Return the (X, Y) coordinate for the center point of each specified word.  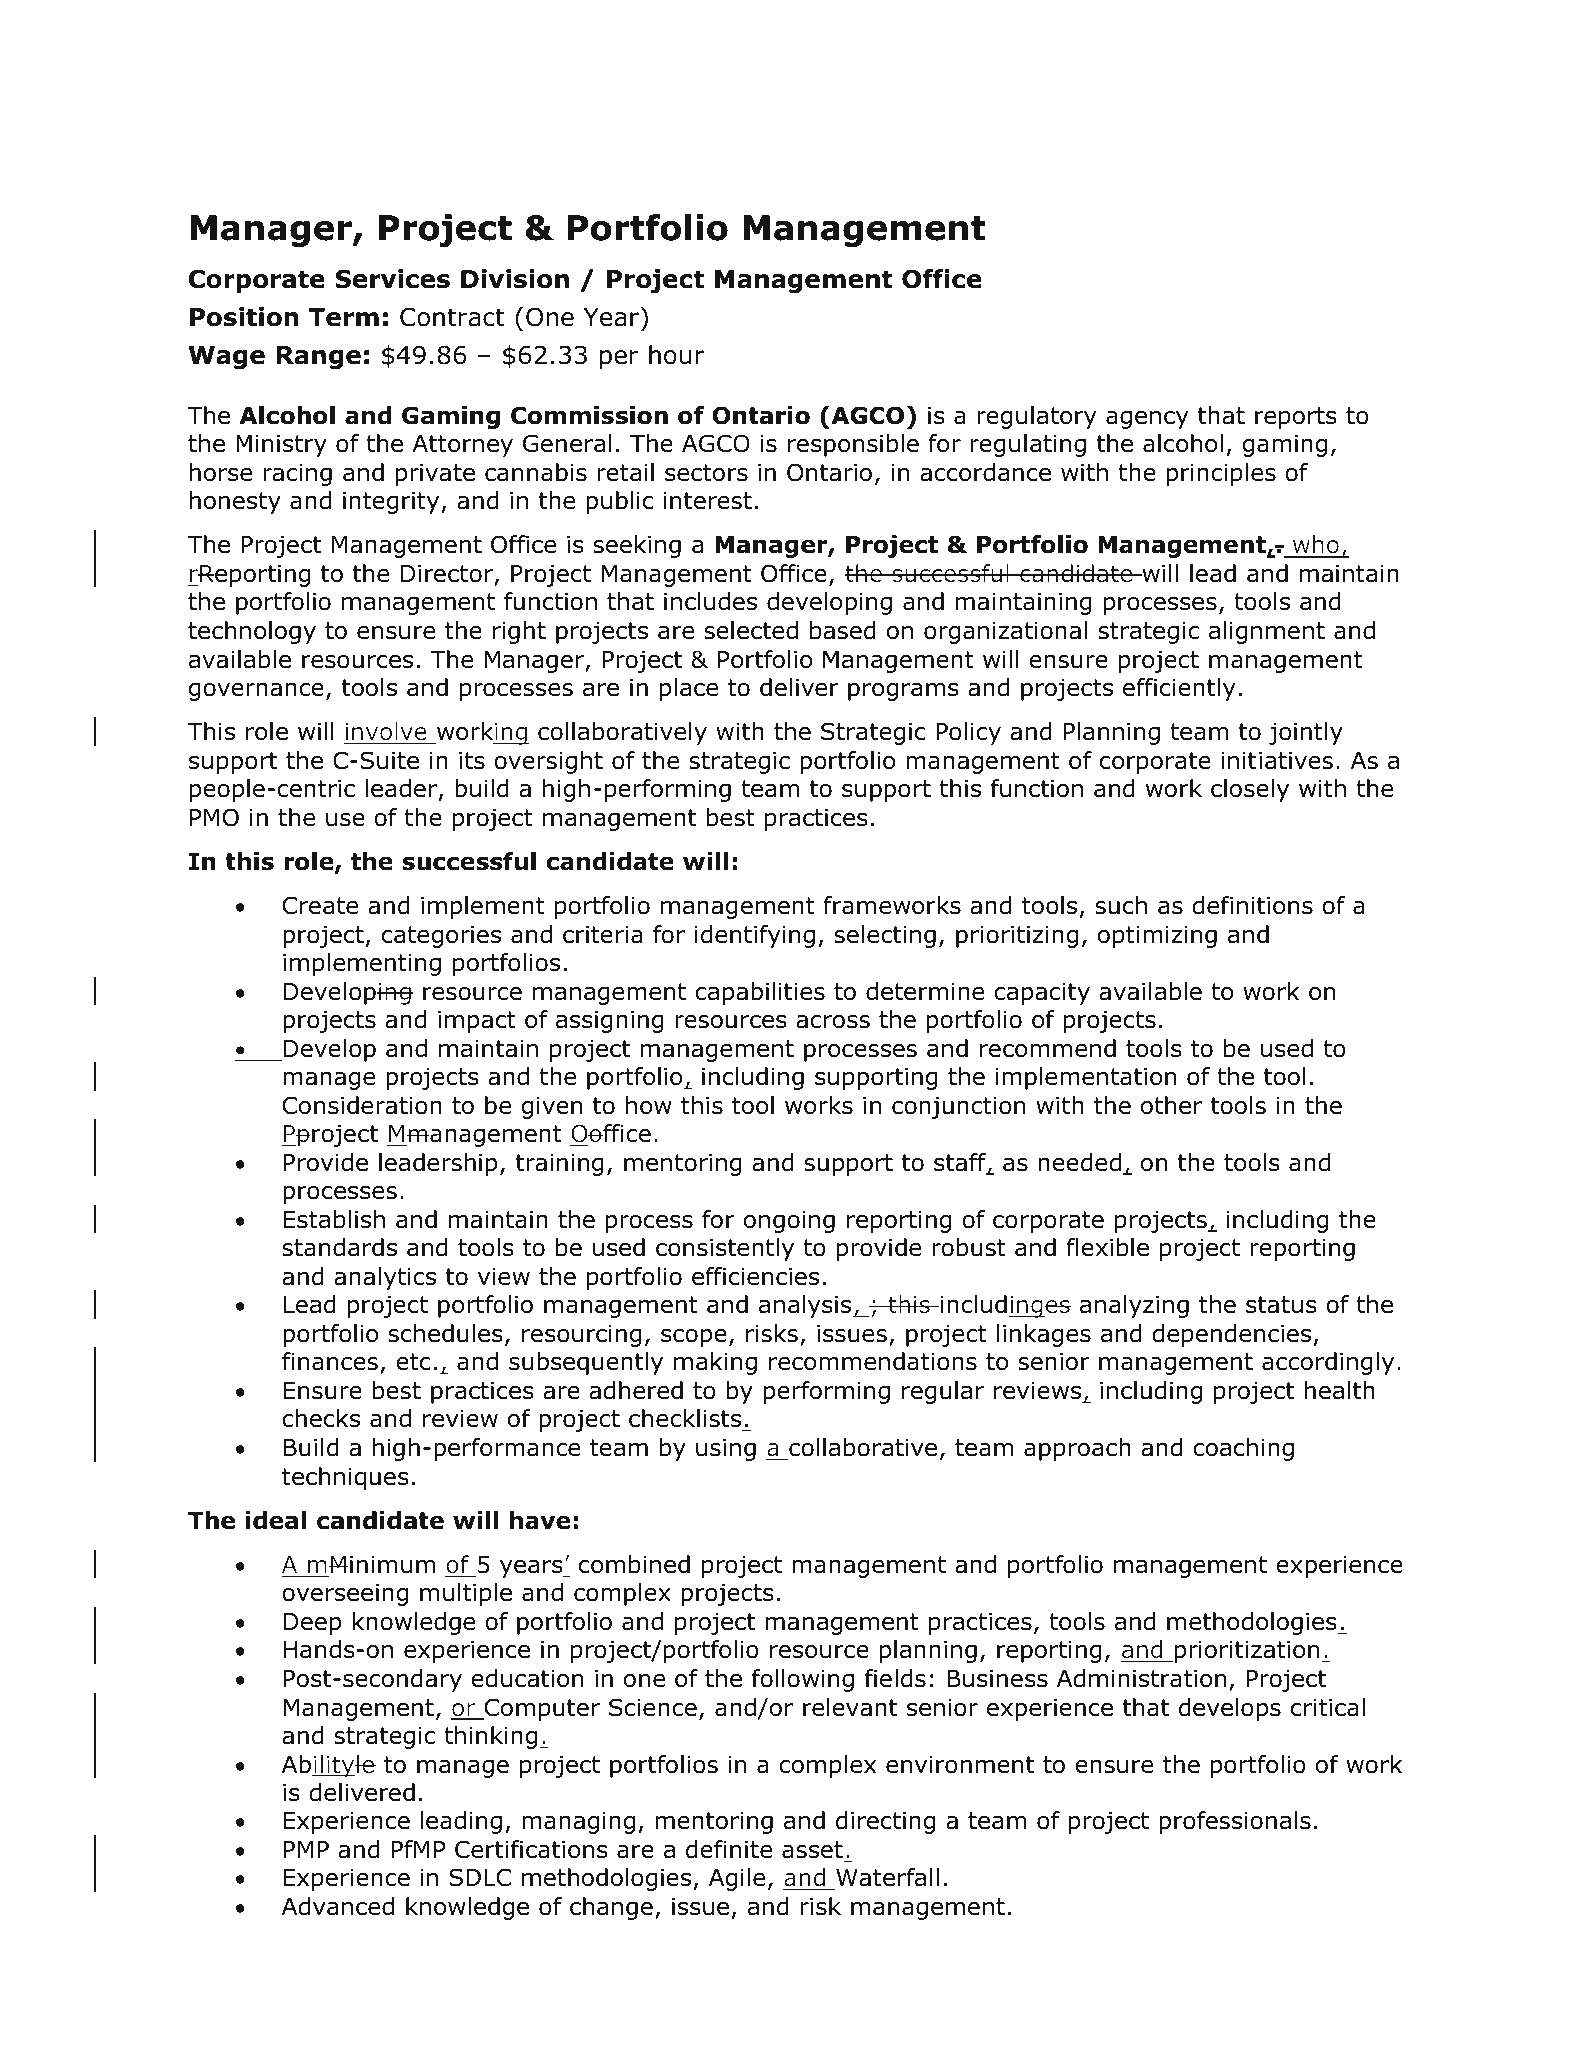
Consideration (362, 1105)
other (1171, 1105)
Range (318, 357)
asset (812, 1850)
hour (676, 355)
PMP (306, 1849)
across (833, 1022)
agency (1147, 420)
